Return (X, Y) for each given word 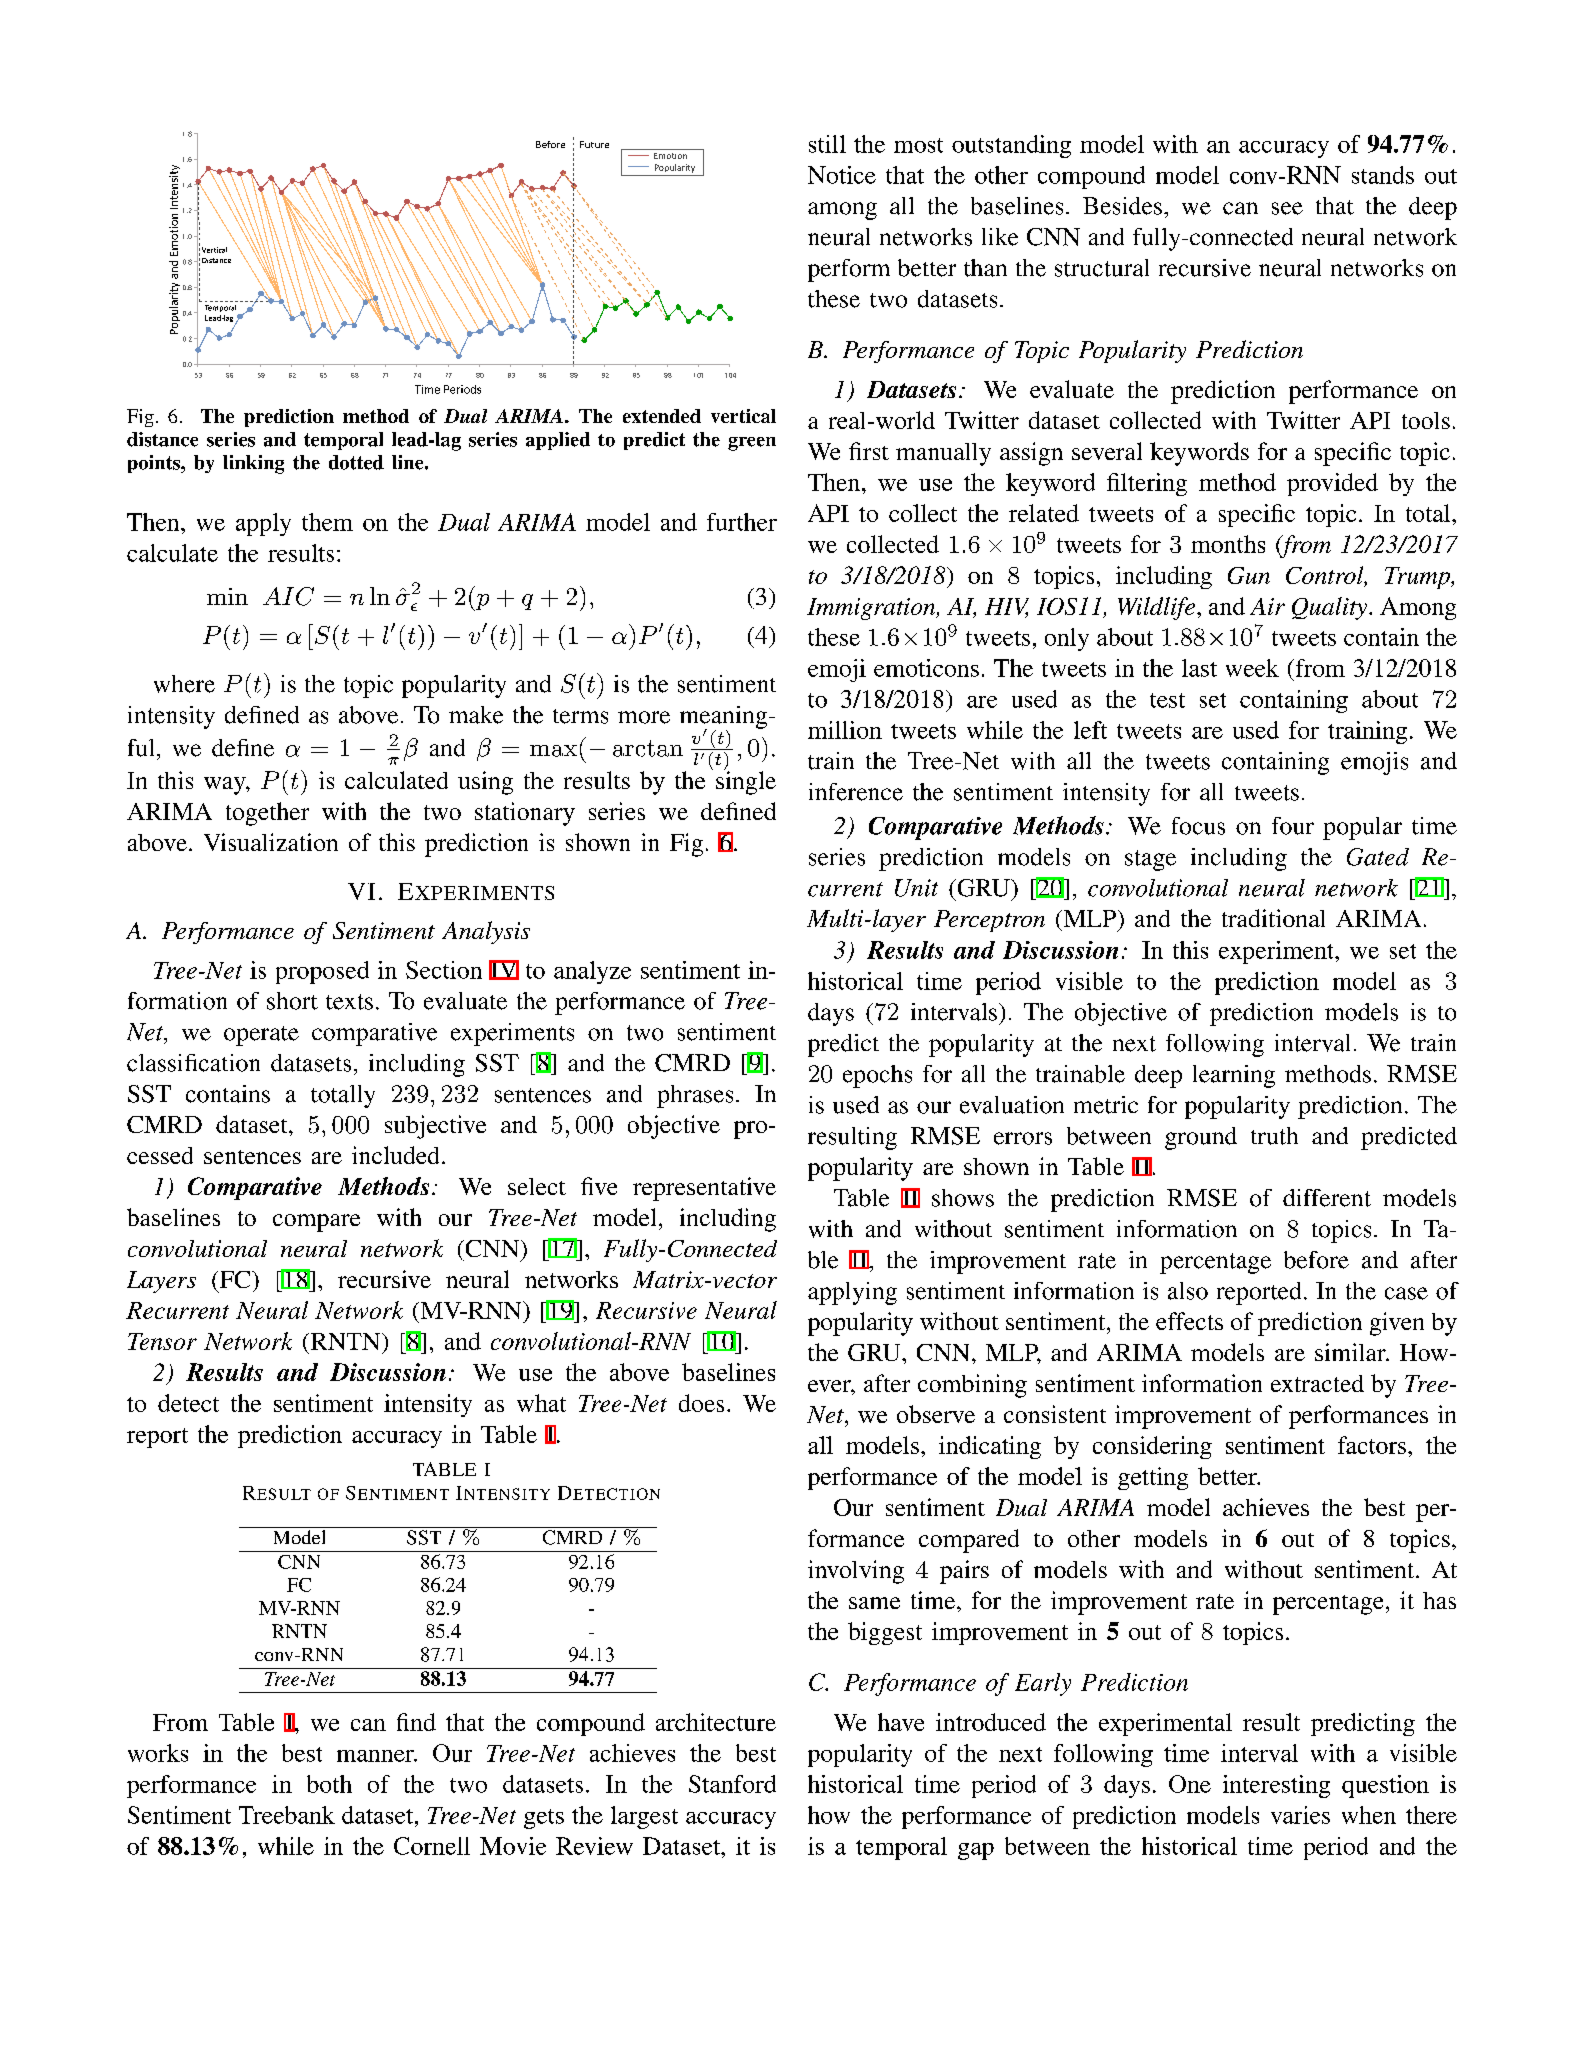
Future (594, 144)
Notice (842, 175)
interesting (1276, 1786)
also (1188, 1291)
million (845, 730)
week (1252, 668)
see (1287, 208)
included (395, 1155)
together (267, 814)
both (329, 1784)
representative (704, 1189)
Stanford (732, 1784)
